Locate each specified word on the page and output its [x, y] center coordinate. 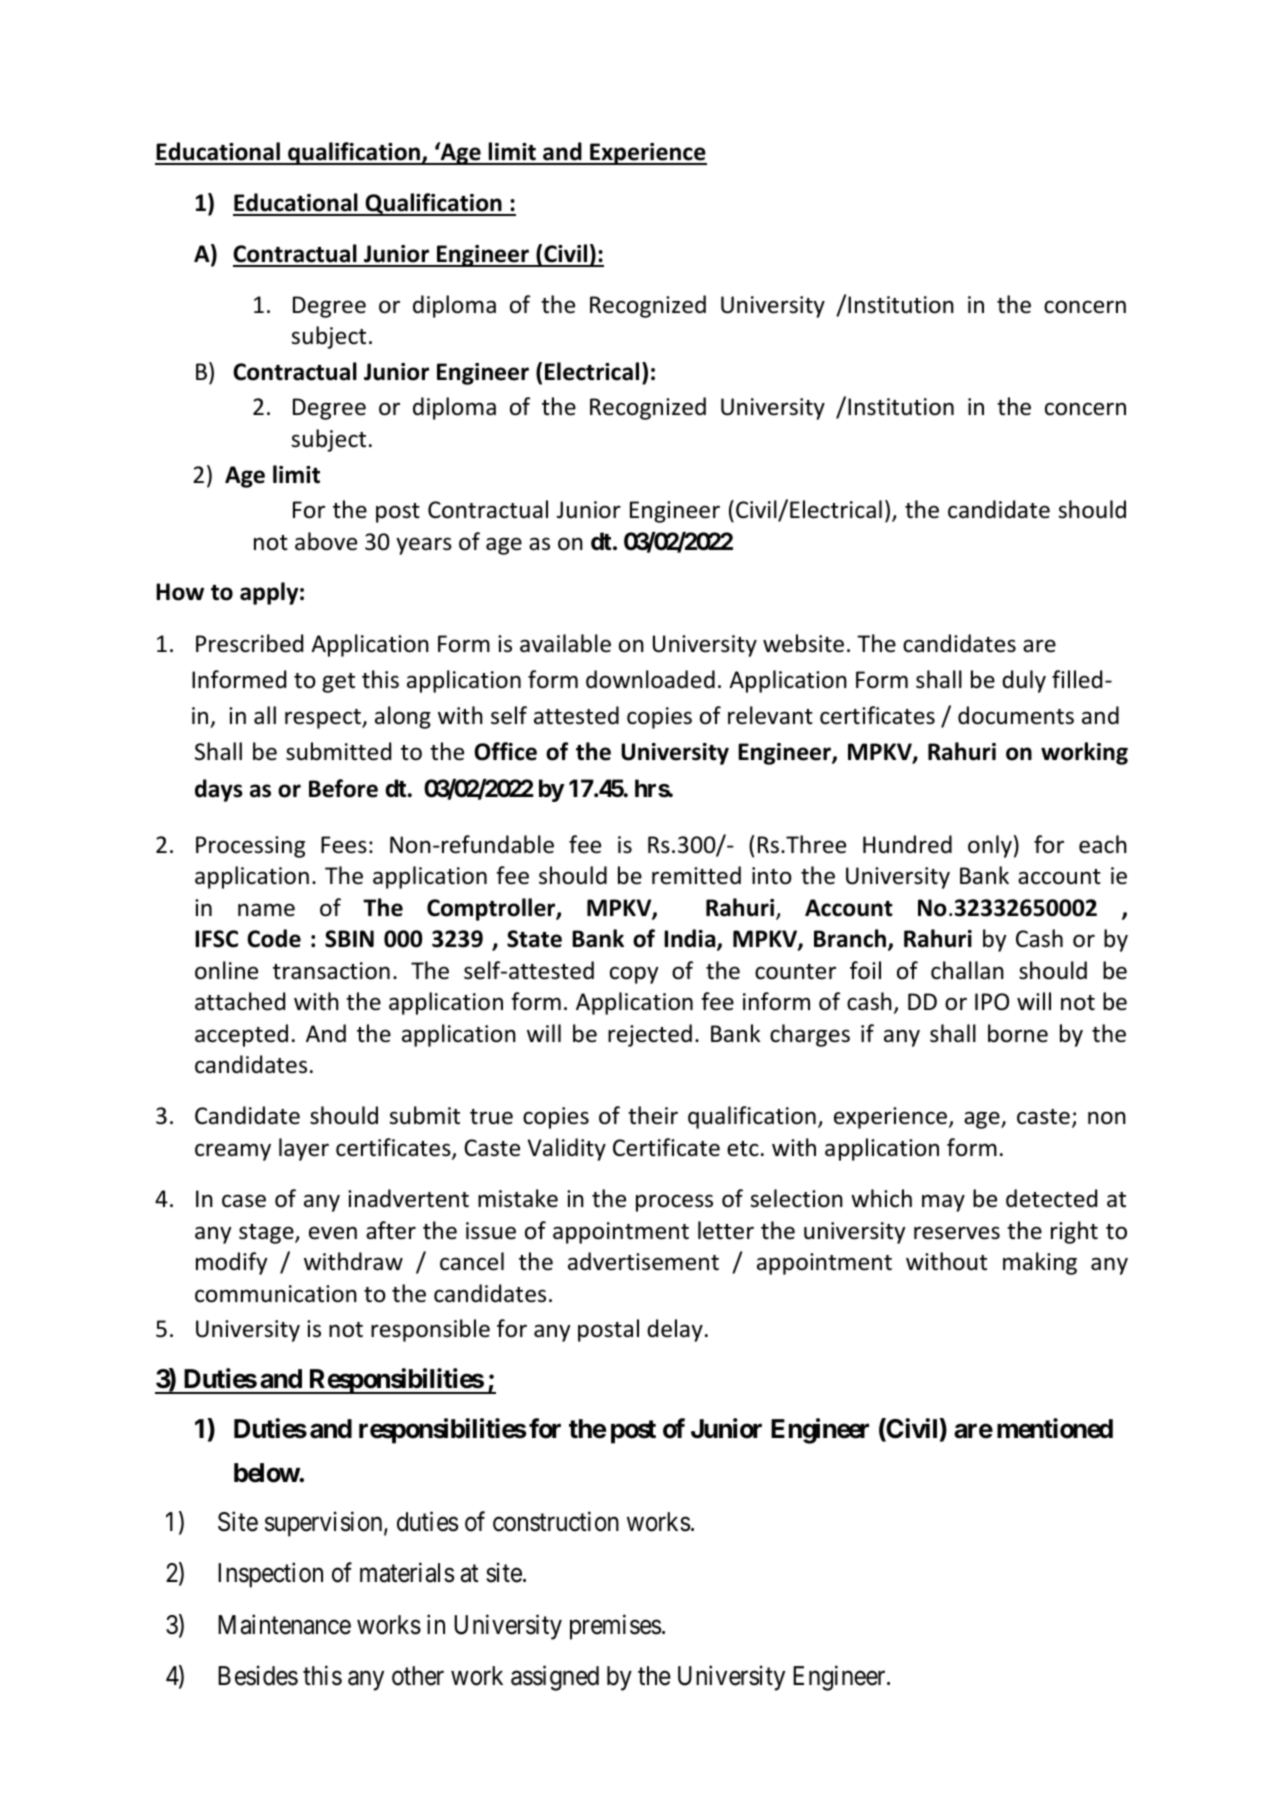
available [565, 643]
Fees [344, 845]
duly [1024, 681]
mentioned [1055, 1428]
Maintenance [284, 1624]
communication [276, 1294]
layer [304, 1149]
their [653, 1115]
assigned [555, 1678]
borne [1018, 1033]
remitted [696, 875]
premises [615, 1627]
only [990, 846]
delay [675, 1330]
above [326, 541]
